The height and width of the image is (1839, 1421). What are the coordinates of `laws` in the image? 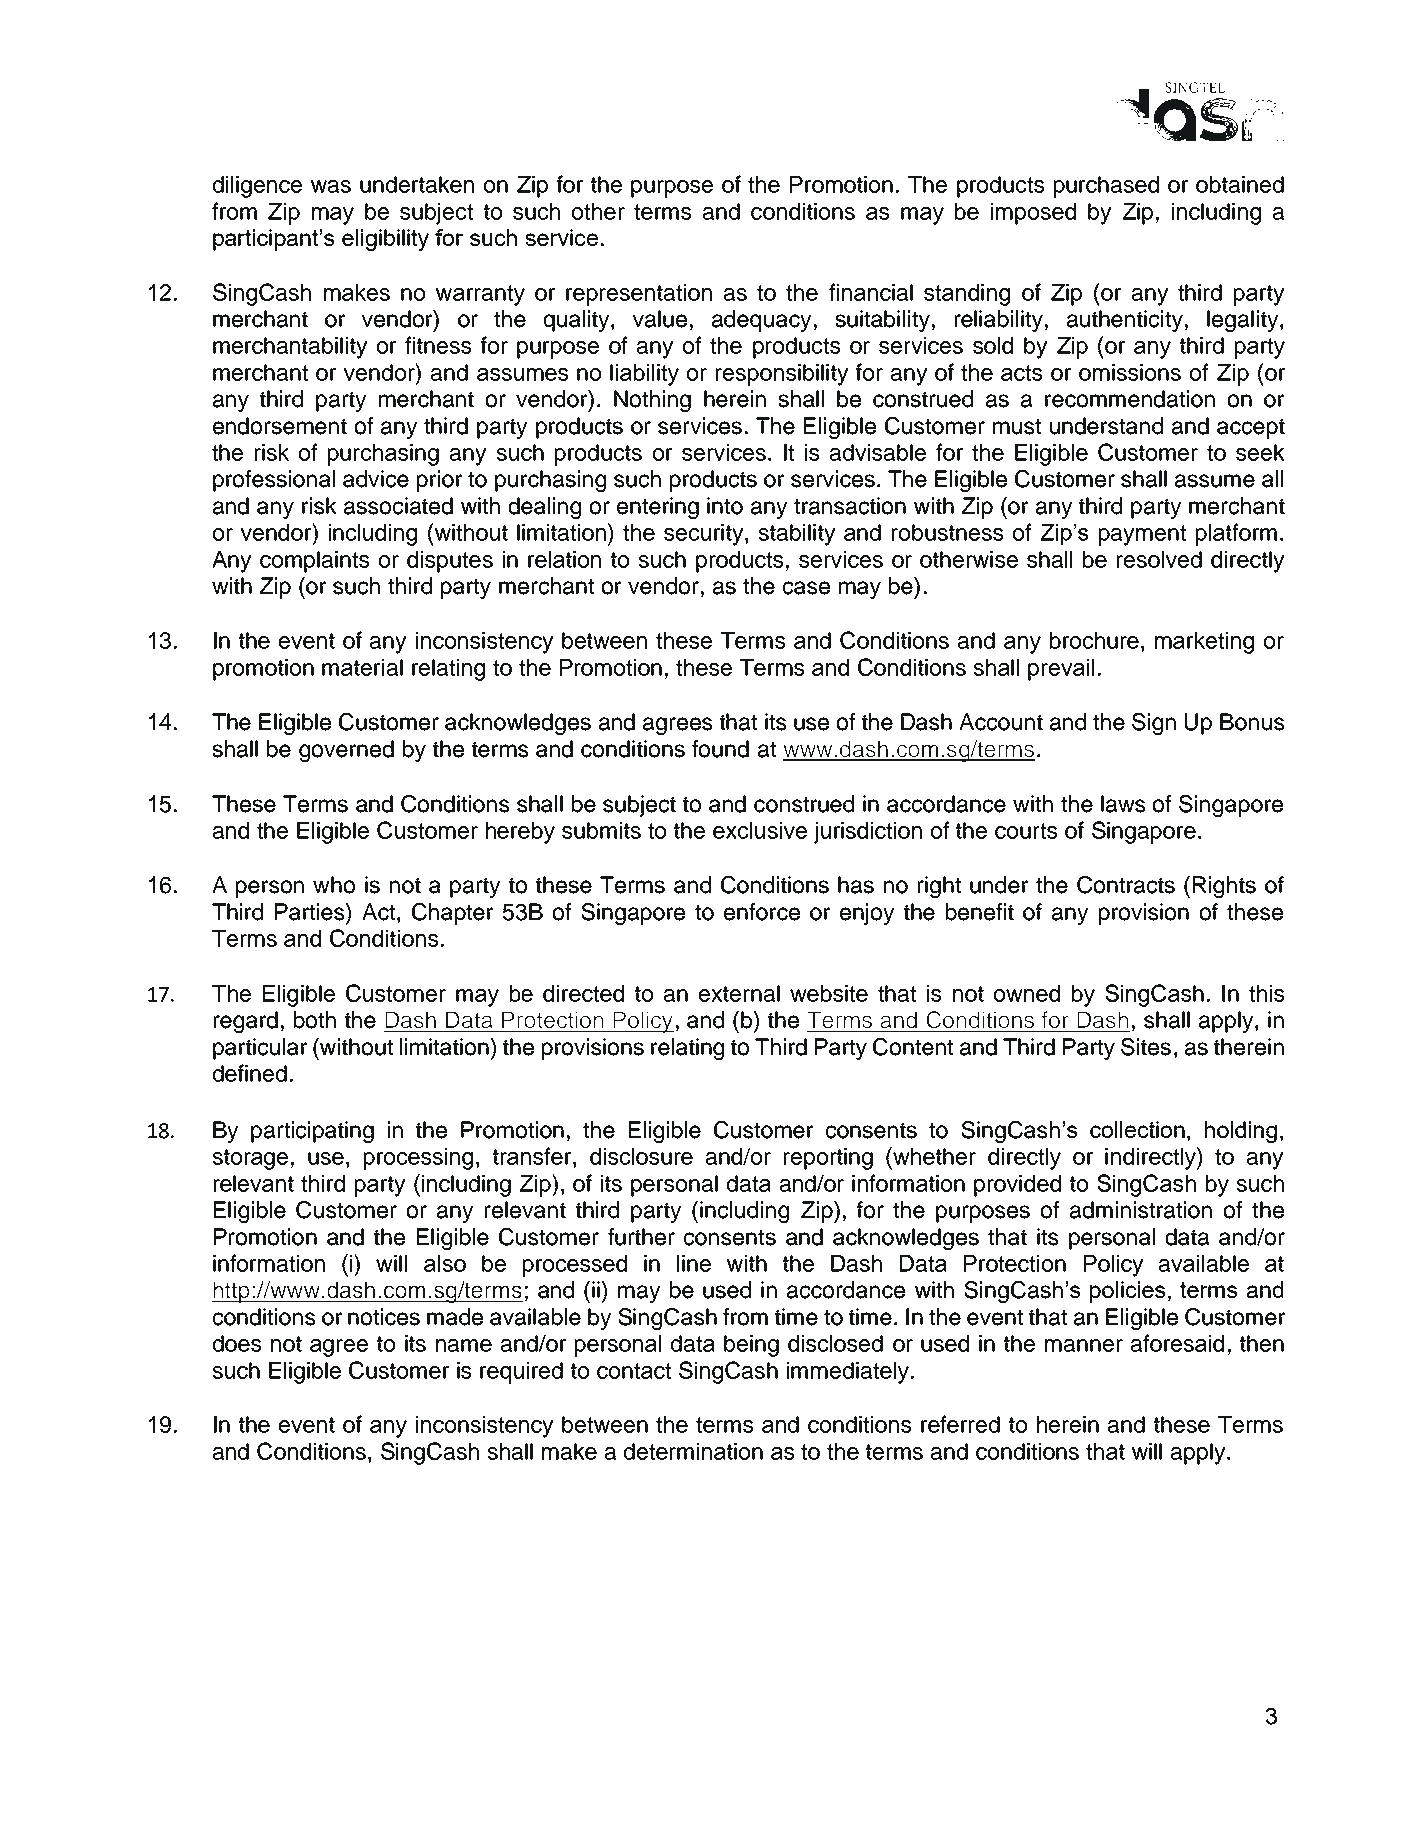 It's located at (1123, 804).
